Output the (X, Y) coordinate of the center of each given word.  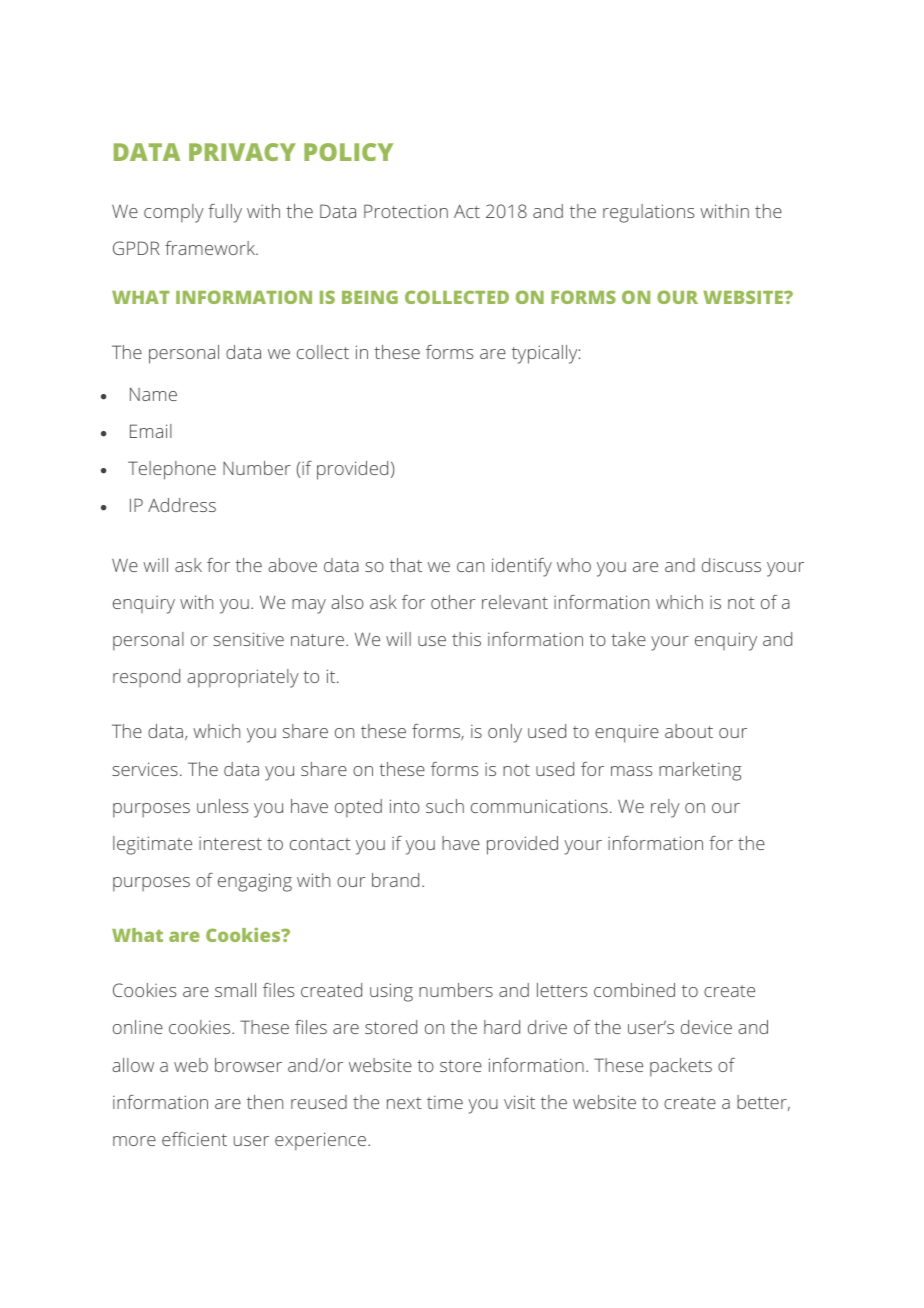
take (628, 639)
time (445, 1102)
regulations (648, 213)
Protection (406, 211)
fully (225, 213)
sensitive (248, 639)
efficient (194, 1139)
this (466, 639)
